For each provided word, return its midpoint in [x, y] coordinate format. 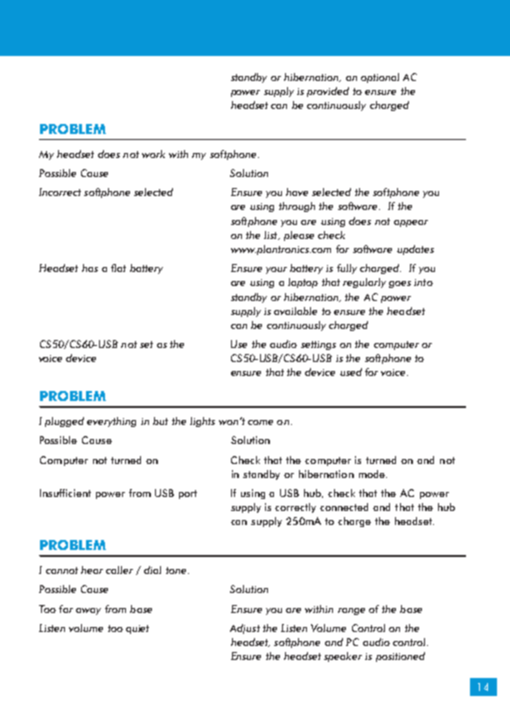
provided [328, 92]
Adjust [245, 629]
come [260, 422]
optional [380, 78]
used [351, 372]
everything [111, 422]
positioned [400, 657]
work [153, 154]
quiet [137, 629]
